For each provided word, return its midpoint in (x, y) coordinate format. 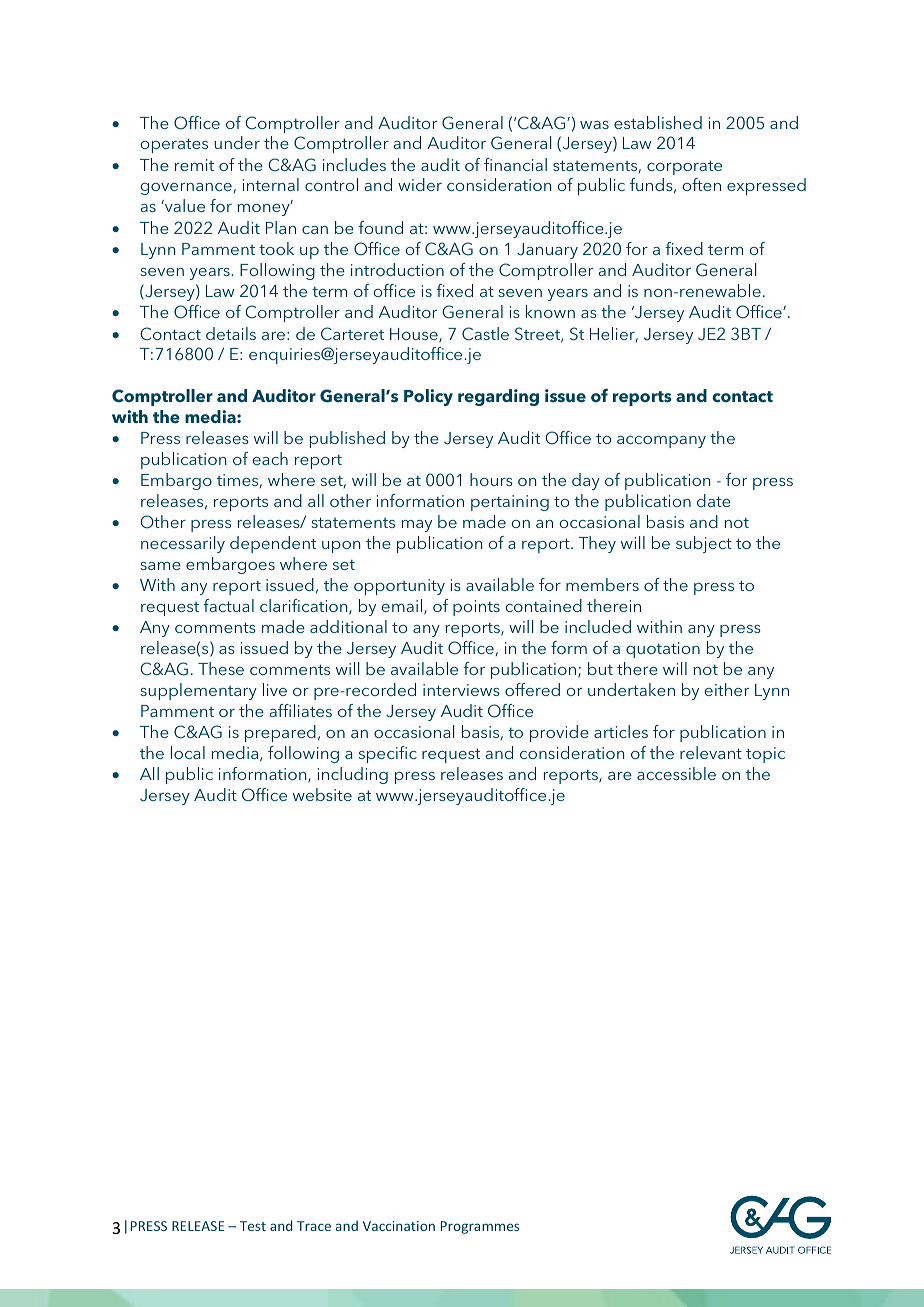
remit (194, 165)
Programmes (480, 1227)
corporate (684, 167)
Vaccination (399, 1226)
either (727, 689)
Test (253, 1226)
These (221, 668)
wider (420, 184)
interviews (461, 690)
